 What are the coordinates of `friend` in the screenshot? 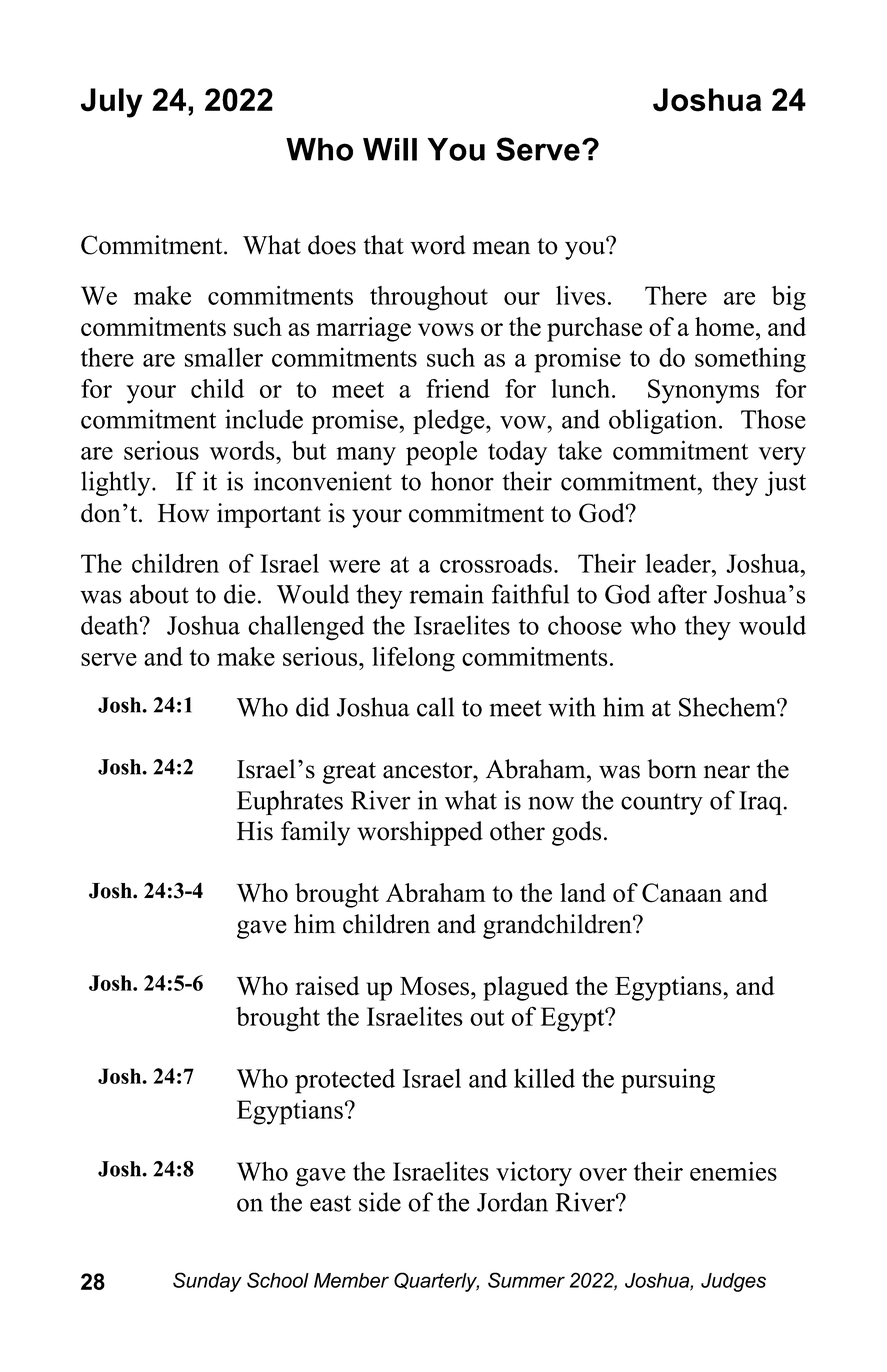 It's located at (458, 388).
